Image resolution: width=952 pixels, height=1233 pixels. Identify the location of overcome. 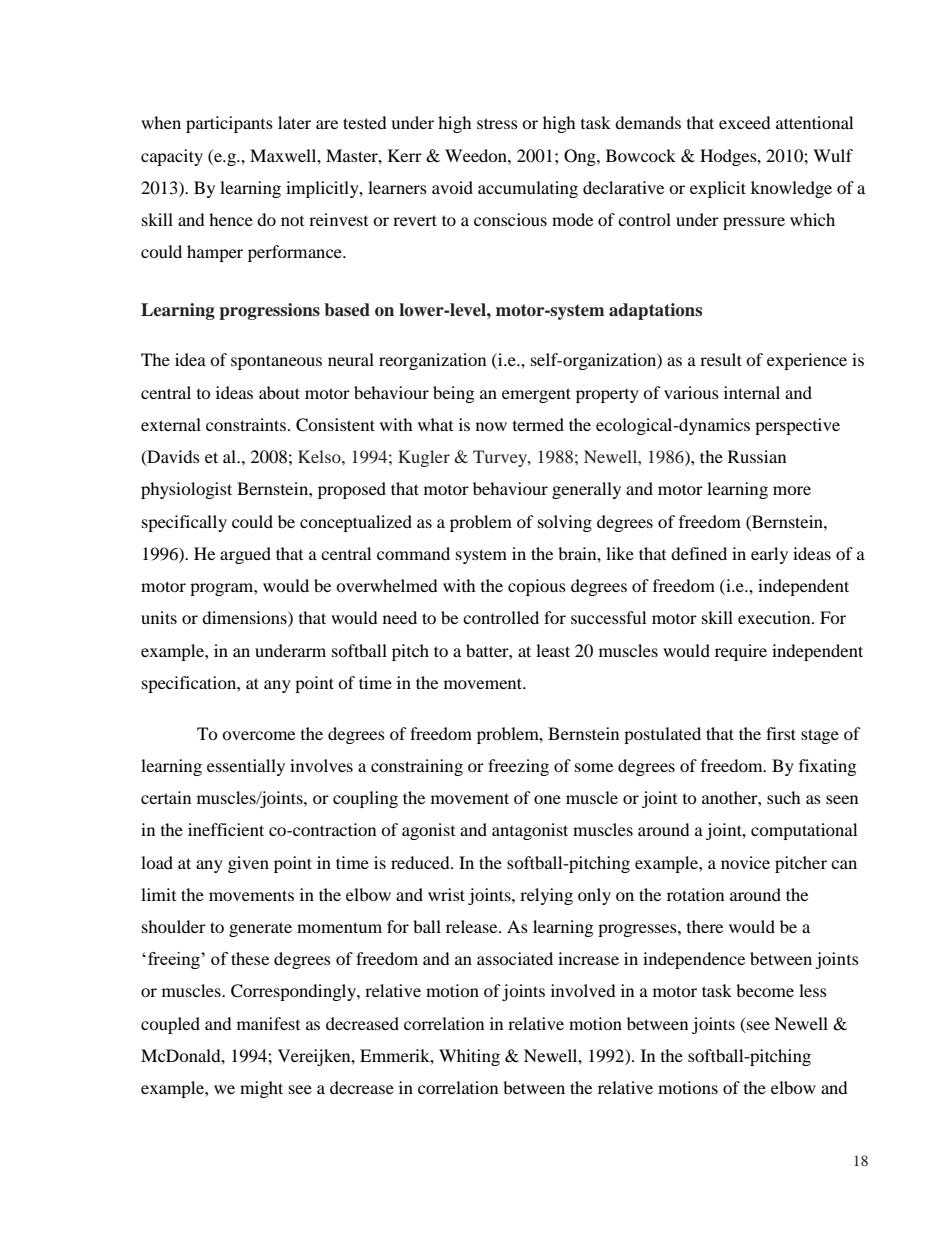
(258, 735).
